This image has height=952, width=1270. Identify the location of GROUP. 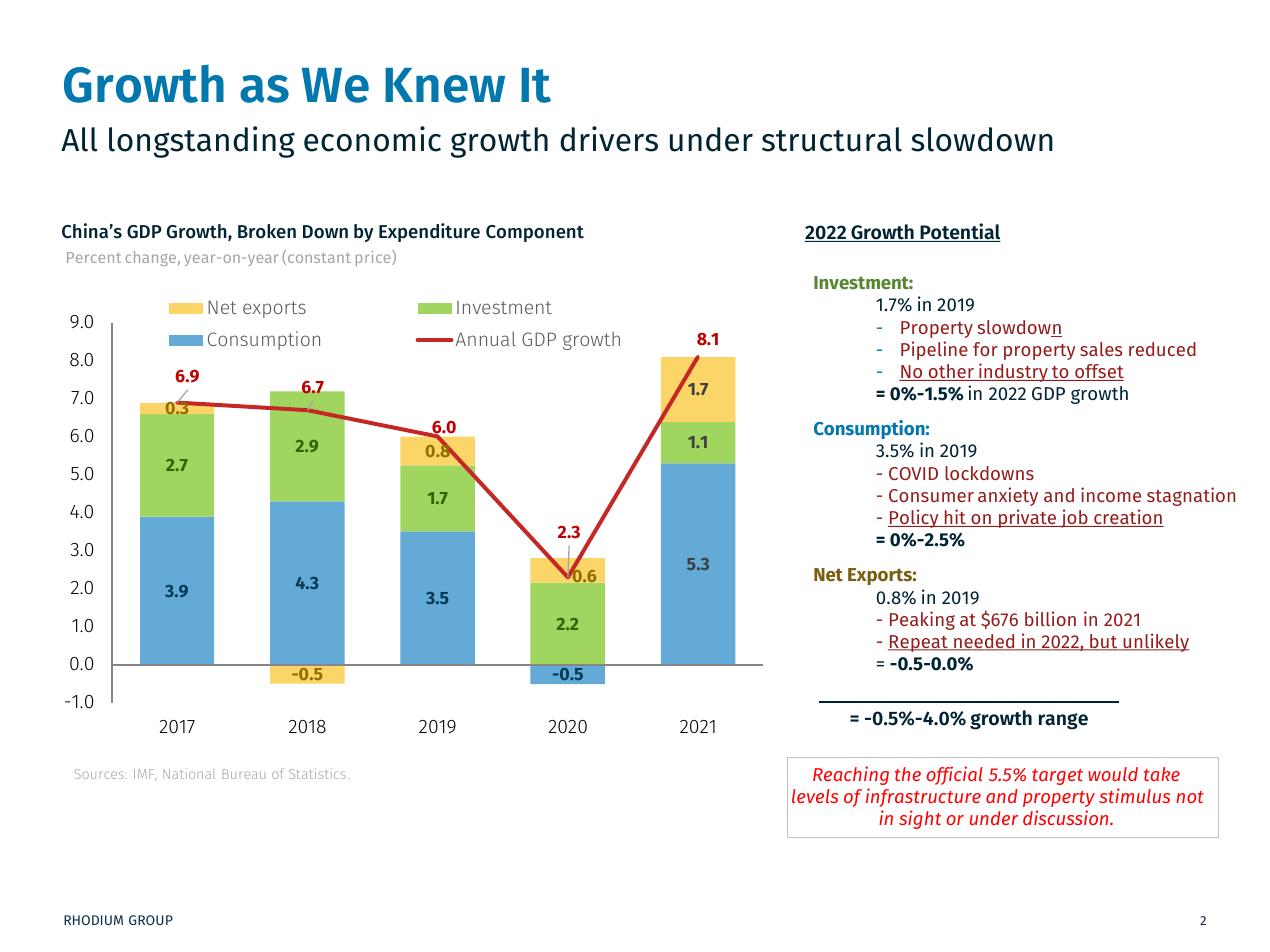
(151, 920).
